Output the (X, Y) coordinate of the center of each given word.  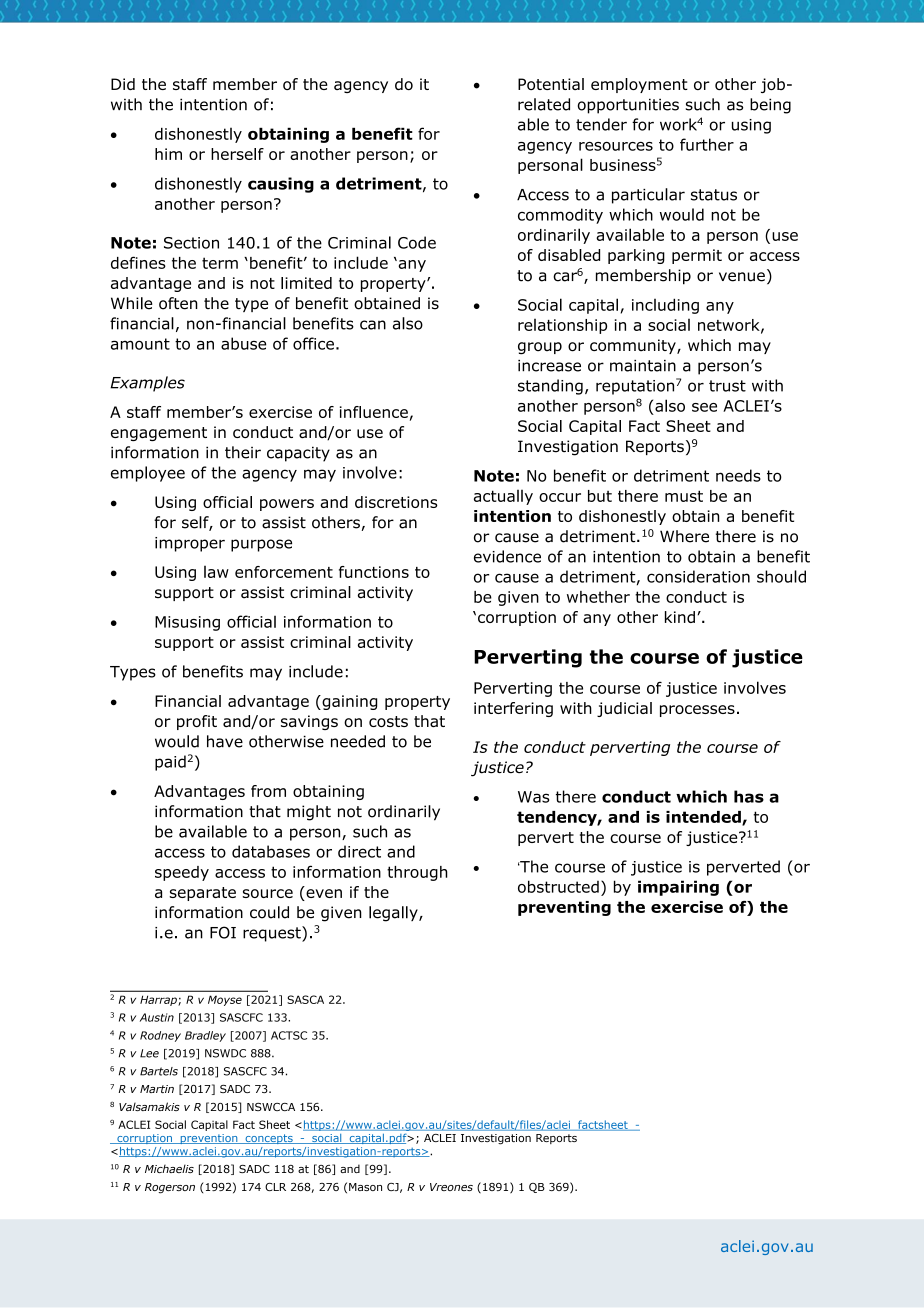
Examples (147, 384)
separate (202, 894)
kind (680, 617)
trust (727, 386)
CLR (275, 1187)
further (707, 144)
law (216, 572)
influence (374, 412)
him (168, 154)
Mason (365, 1187)
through (417, 873)
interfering (513, 709)
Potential (551, 84)
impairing (678, 888)
